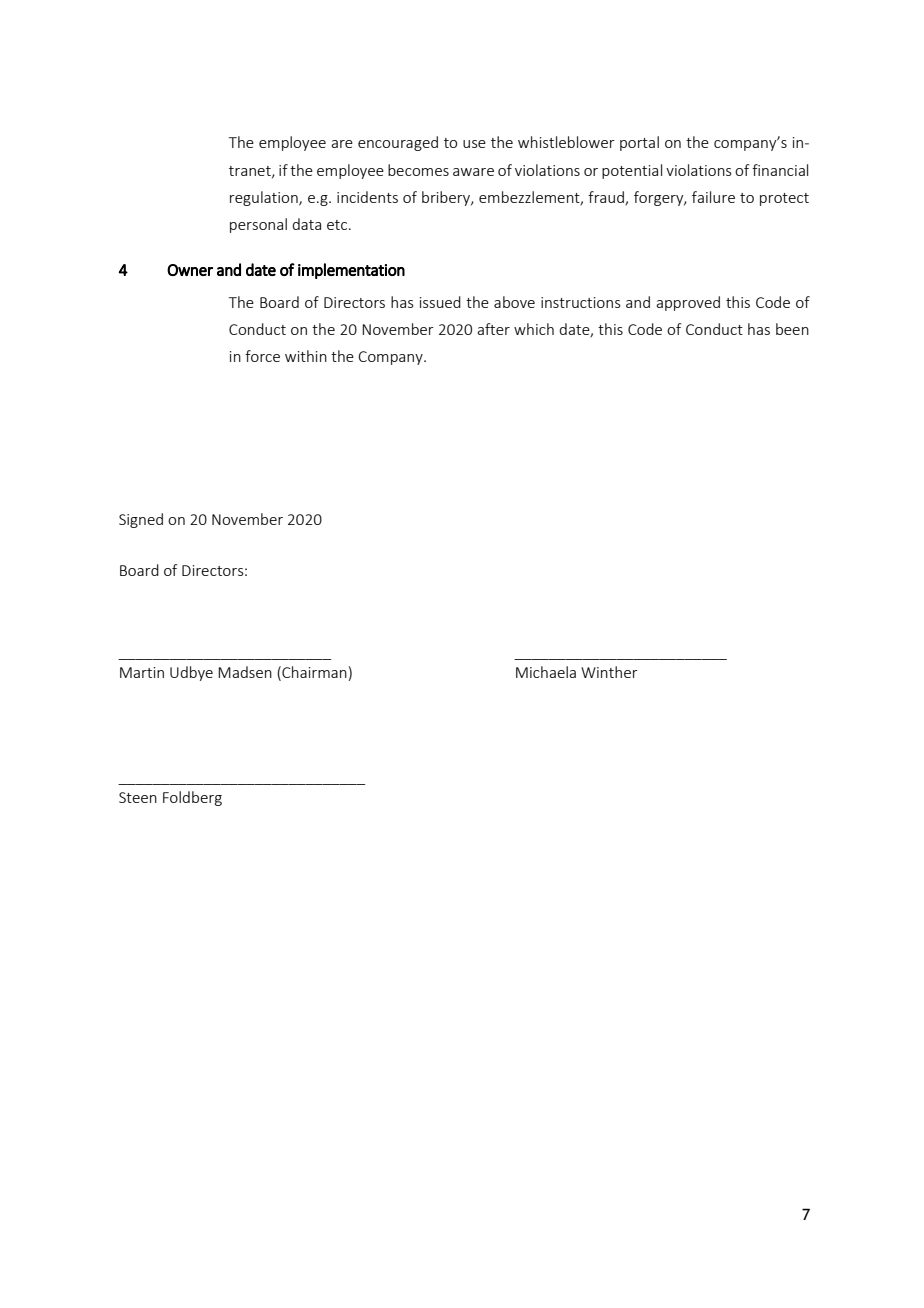 The width and height of the screenshot is (924, 1308). I want to click on after, so click(493, 329).
